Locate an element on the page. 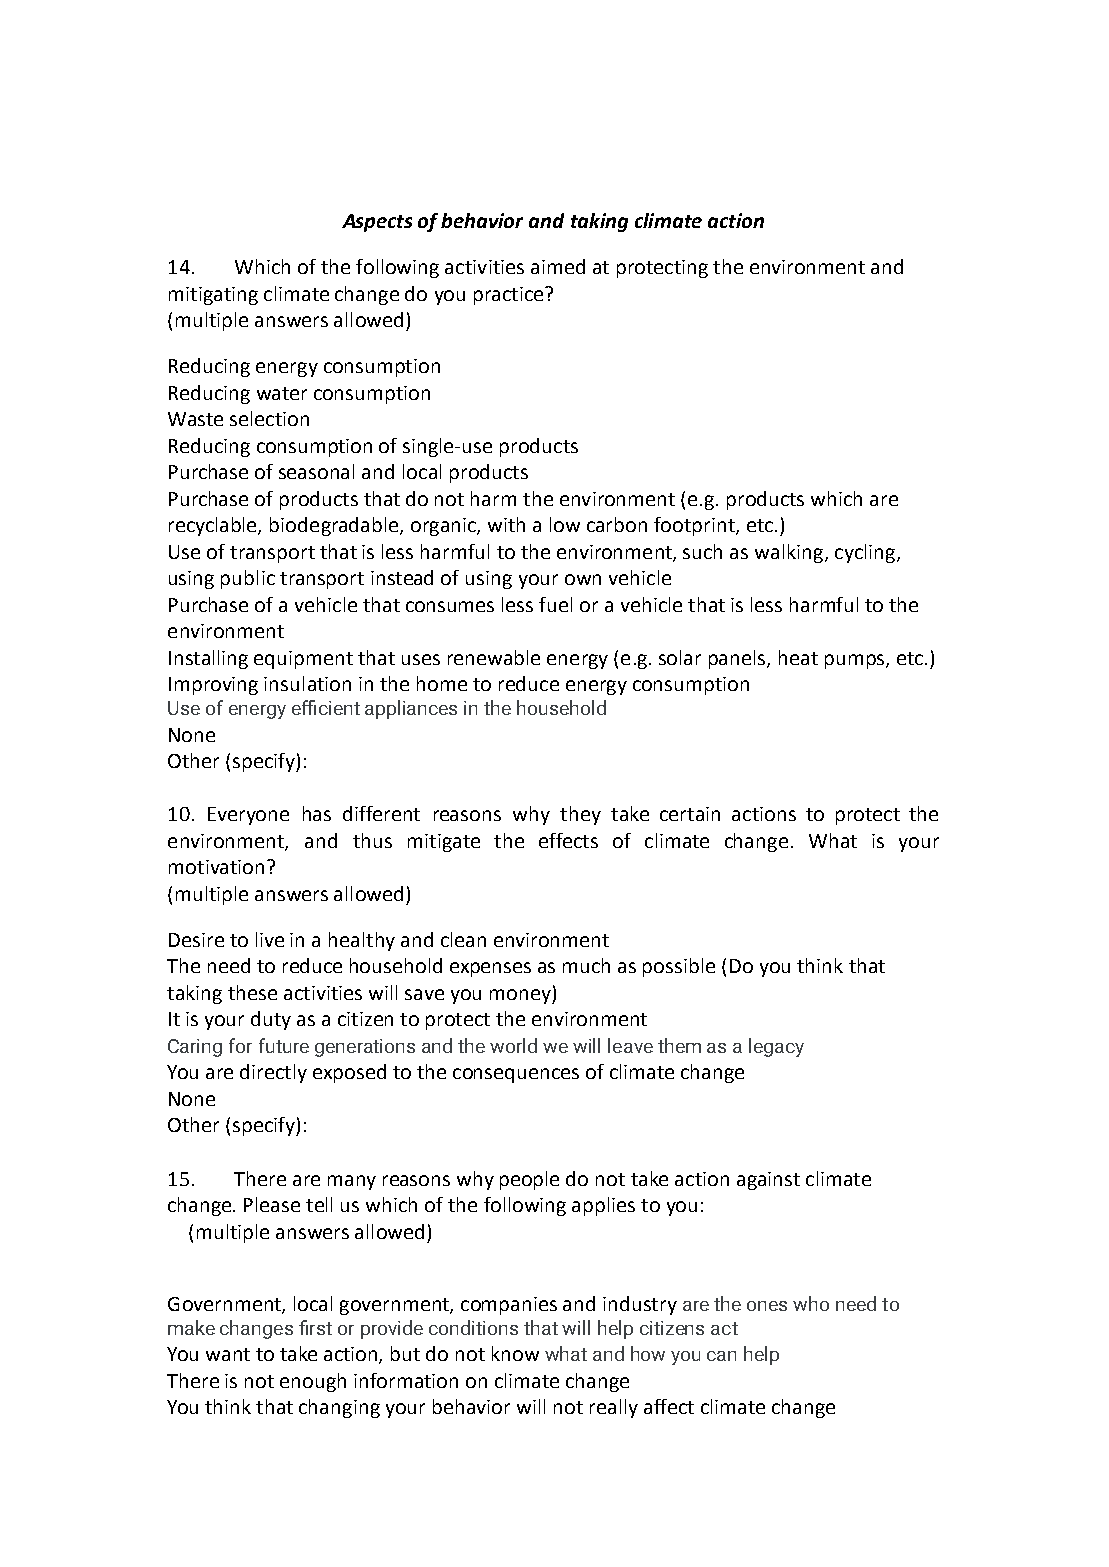  practice is located at coordinates (510, 296).
